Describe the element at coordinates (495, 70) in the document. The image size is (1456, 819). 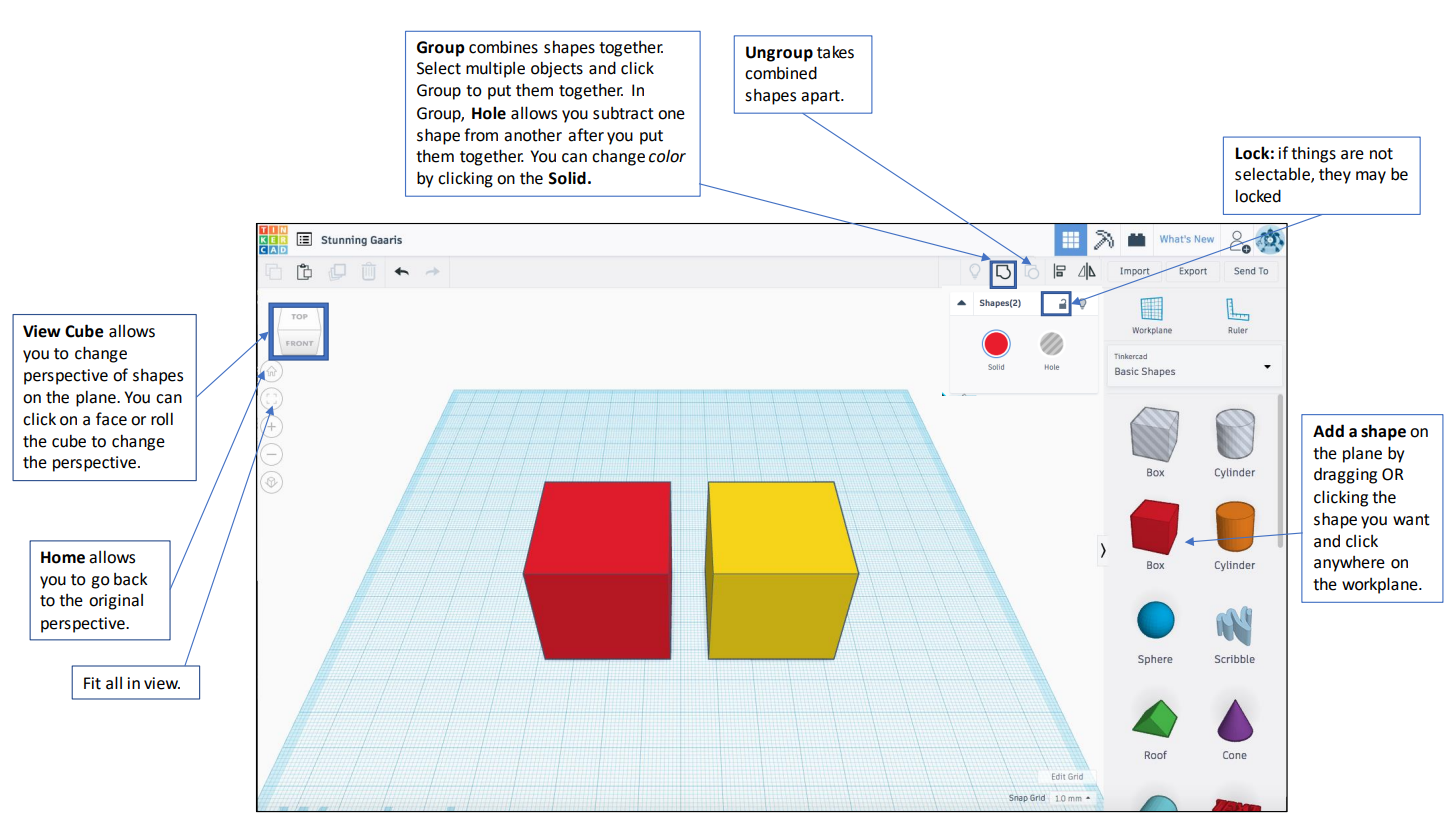
I see `multiple` at that location.
